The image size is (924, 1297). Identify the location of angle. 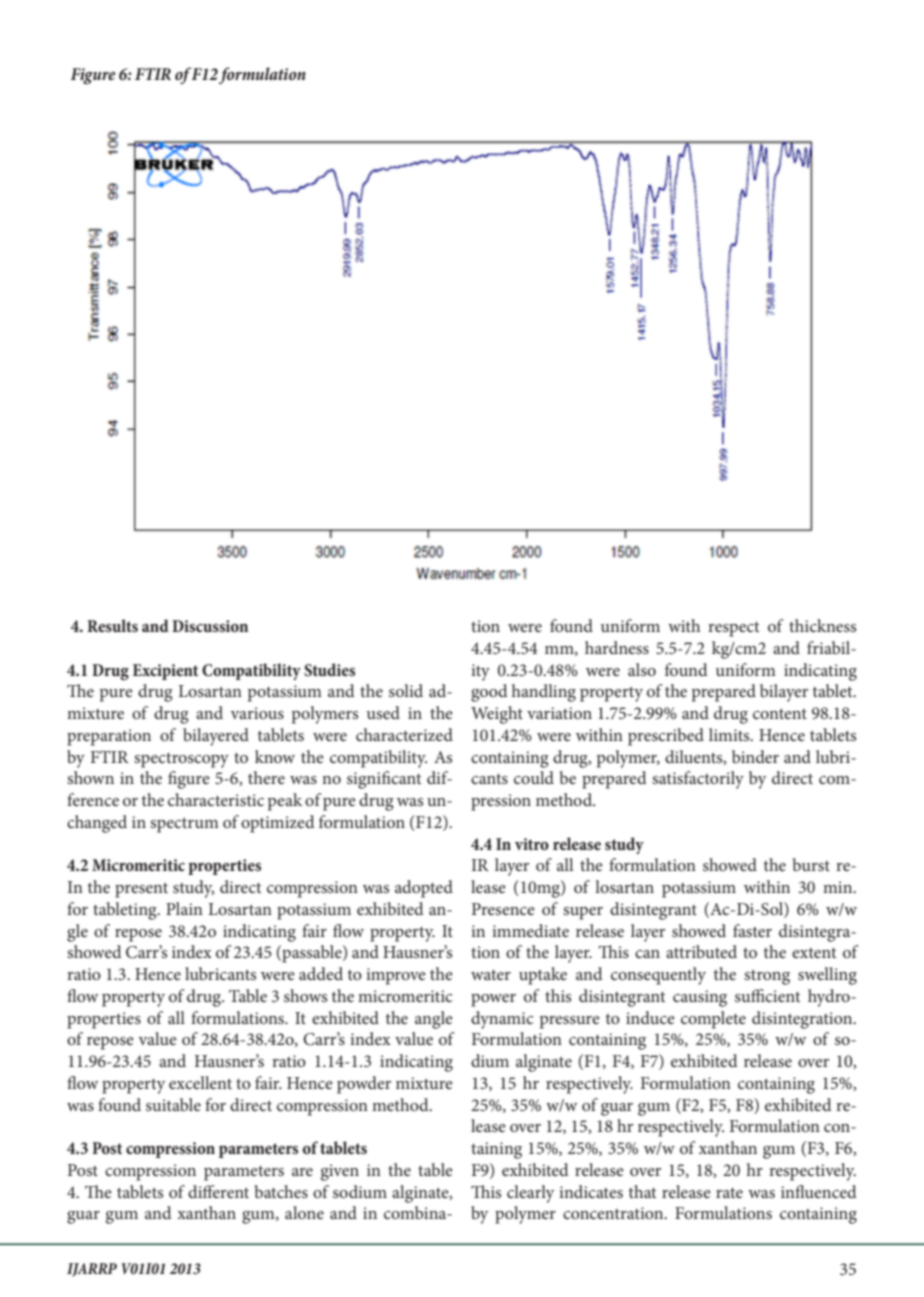
(434, 1020).
